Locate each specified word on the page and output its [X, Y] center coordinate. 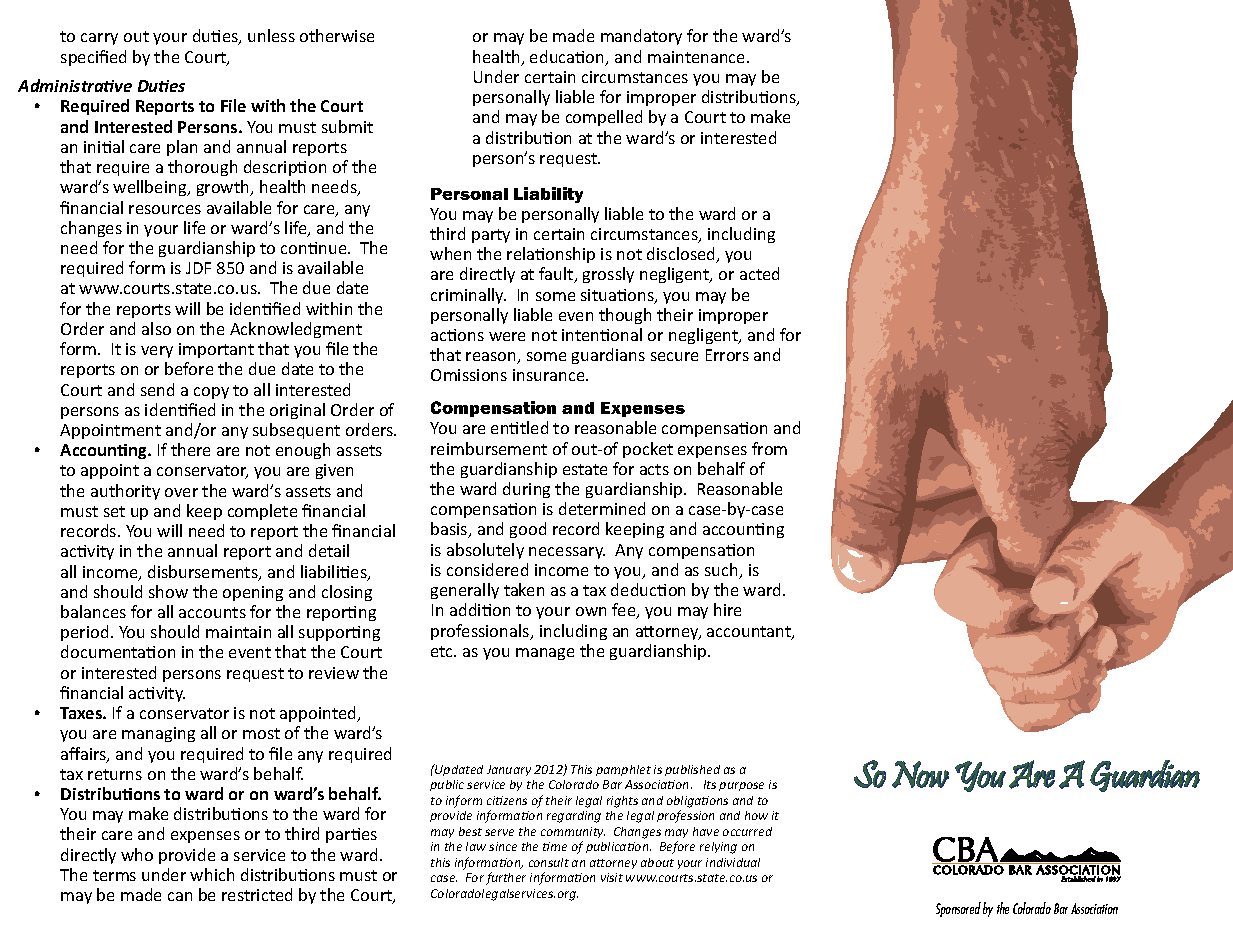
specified [93, 58]
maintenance [698, 57]
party [491, 236]
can [180, 896]
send [157, 389]
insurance [550, 375]
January [509, 770]
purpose [741, 786]
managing [158, 734]
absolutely [485, 551]
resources [165, 209]
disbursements [204, 573]
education [568, 58]
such [722, 571]
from [769, 448]
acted [759, 273]
